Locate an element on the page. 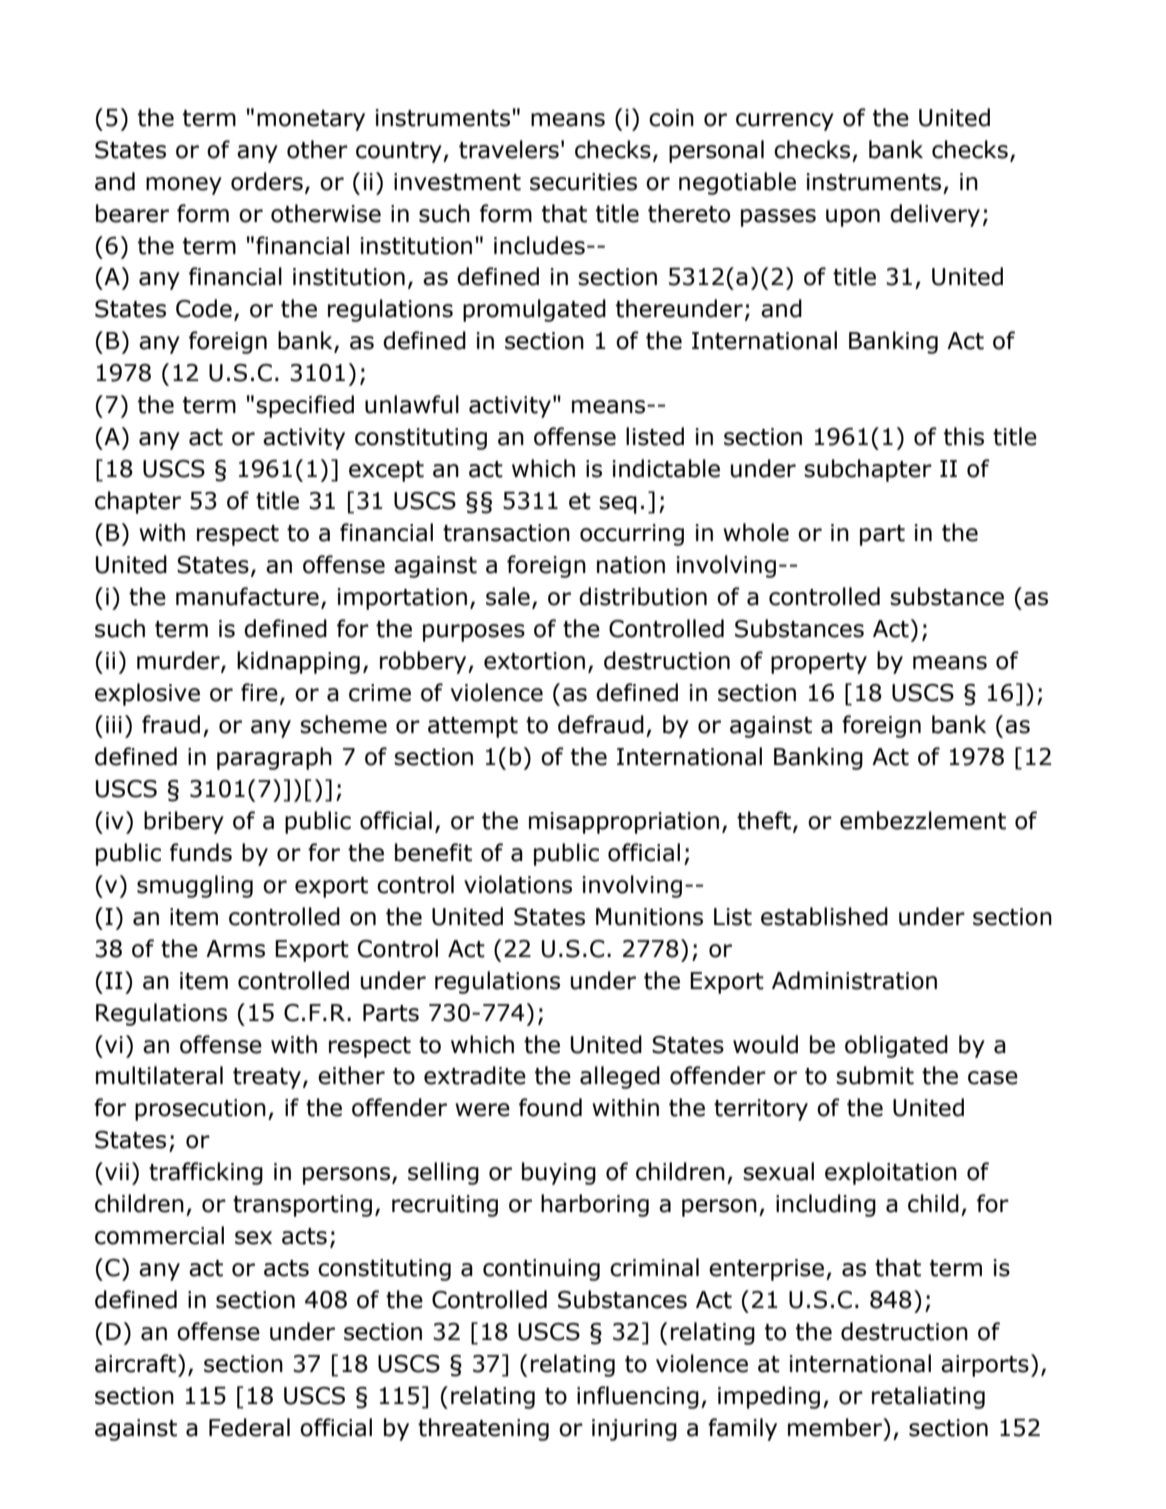 The width and height of the document is (1166, 1509). embezzlement is located at coordinates (923, 820).
